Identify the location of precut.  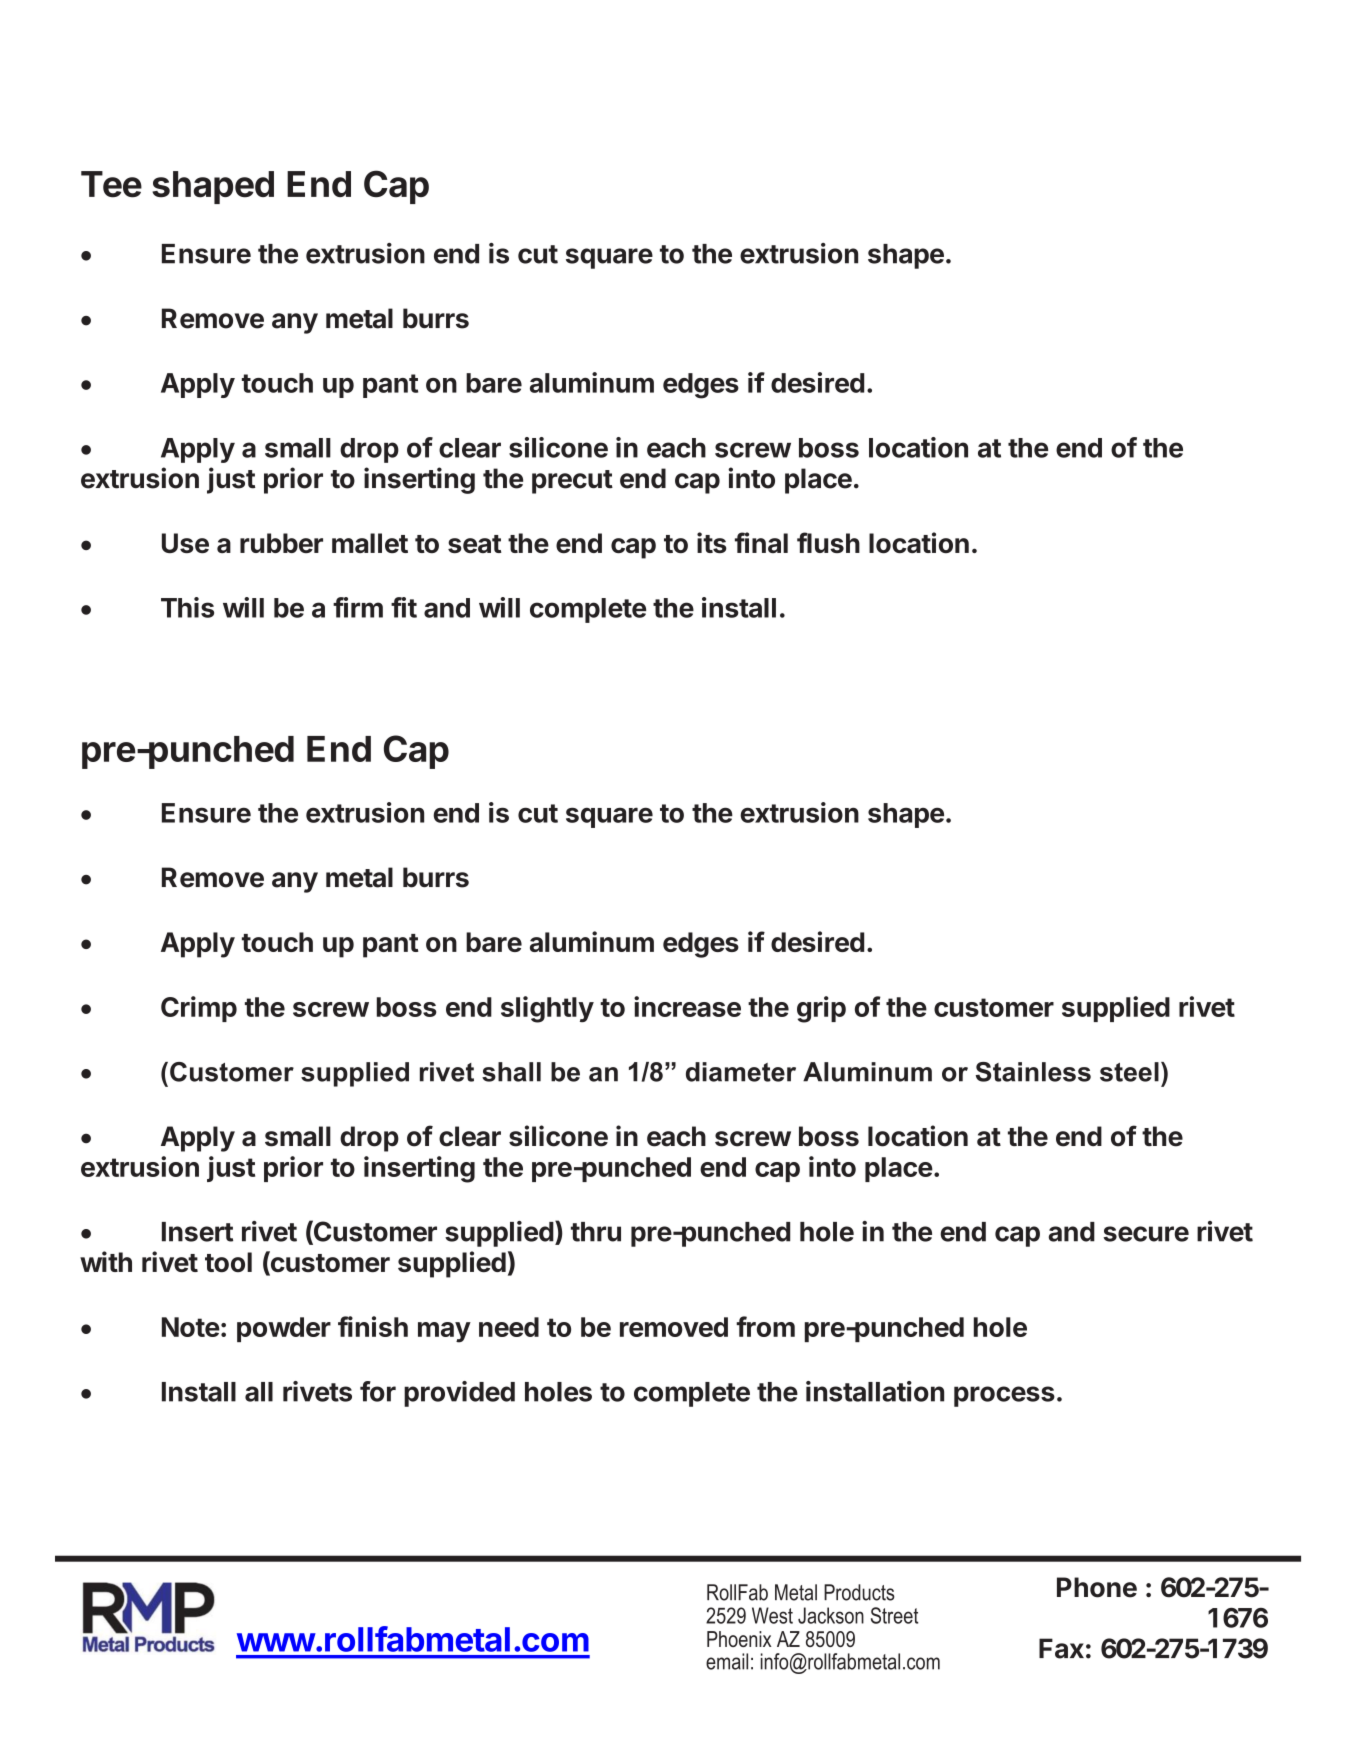
(572, 482).
